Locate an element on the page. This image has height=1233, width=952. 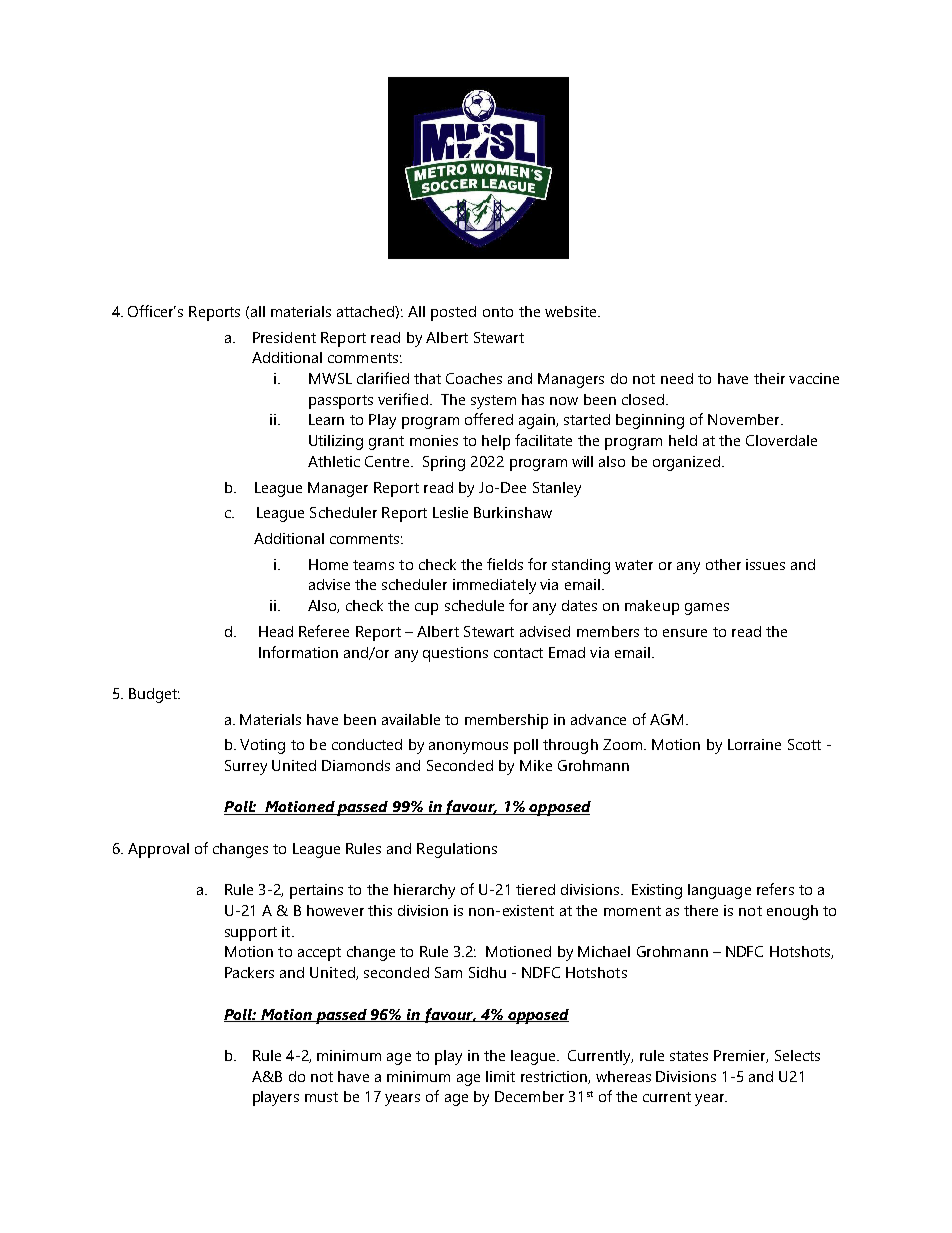
limit is located at coordinates (500, 1076).
